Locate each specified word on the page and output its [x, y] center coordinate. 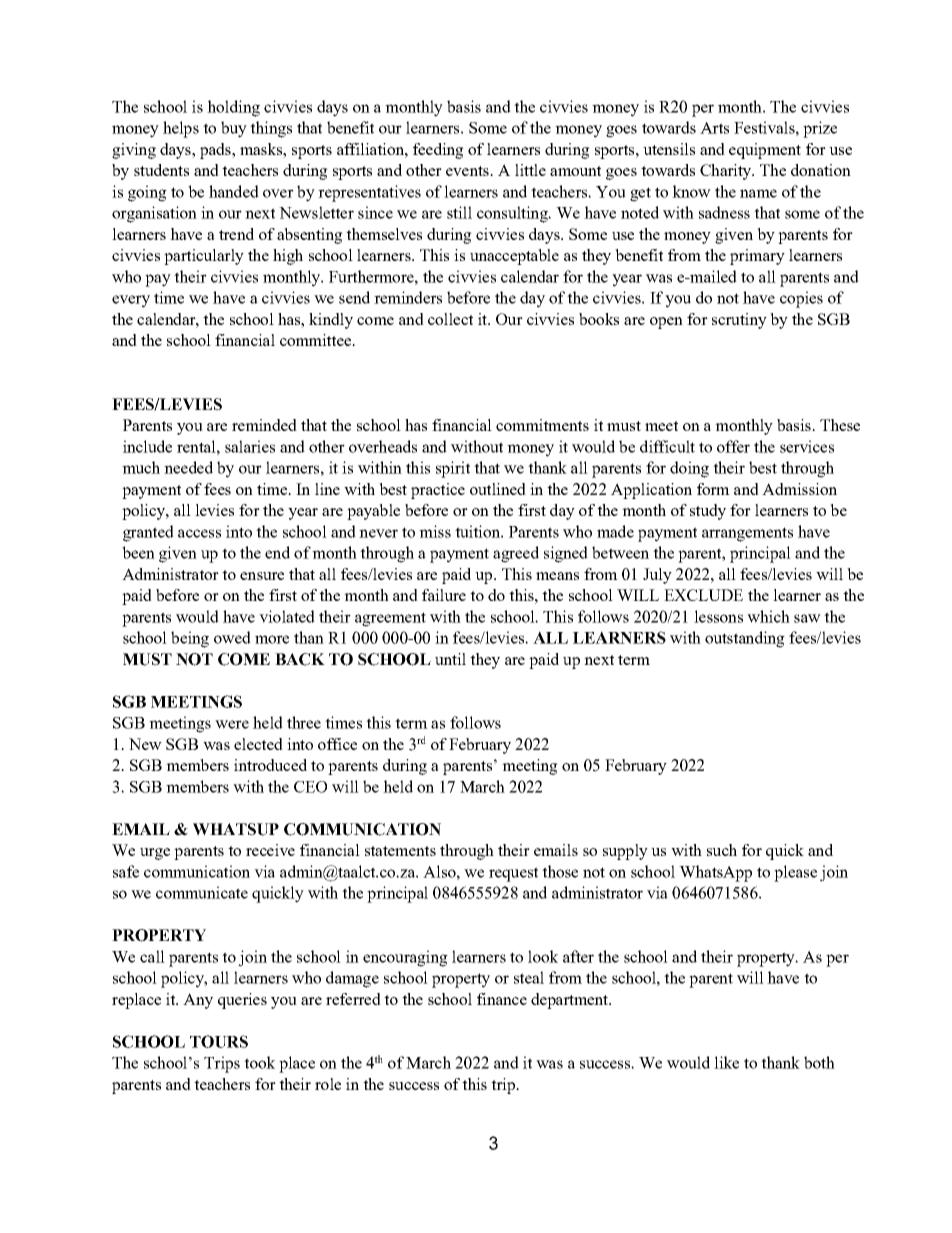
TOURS [219, 1041]
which [768, 616]
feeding [438, 151]
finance [502, 999]
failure [444, 595]
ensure [262, 576]
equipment [765, 151]
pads [216, 151]
